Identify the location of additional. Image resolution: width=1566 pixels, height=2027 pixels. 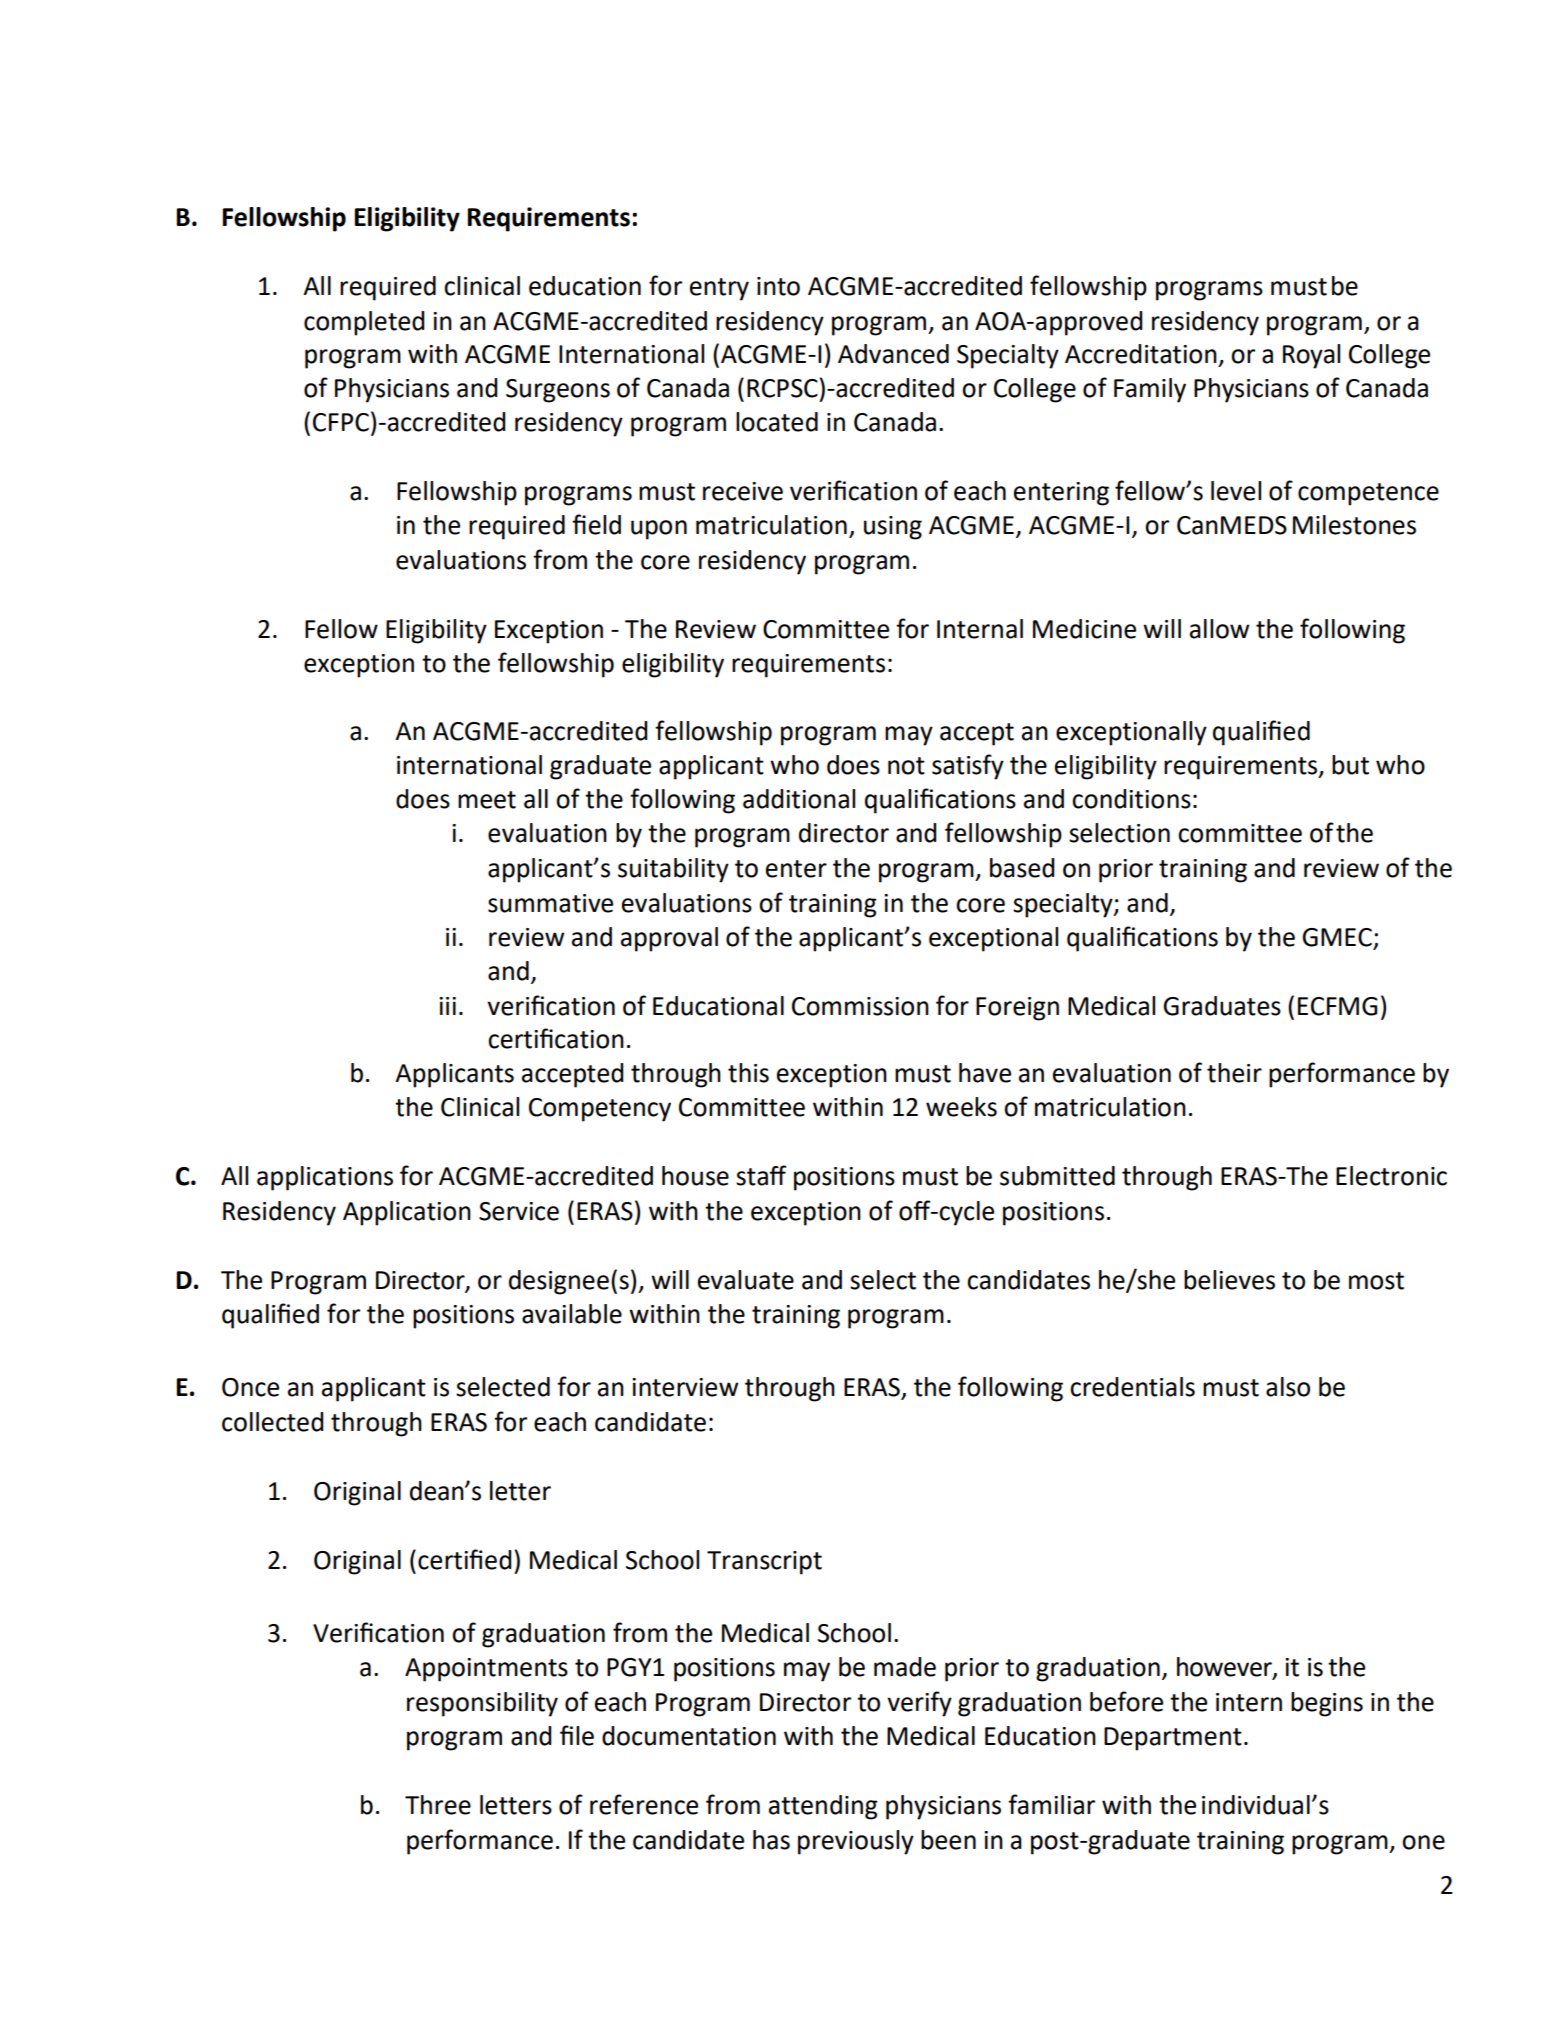
(799, 799).
